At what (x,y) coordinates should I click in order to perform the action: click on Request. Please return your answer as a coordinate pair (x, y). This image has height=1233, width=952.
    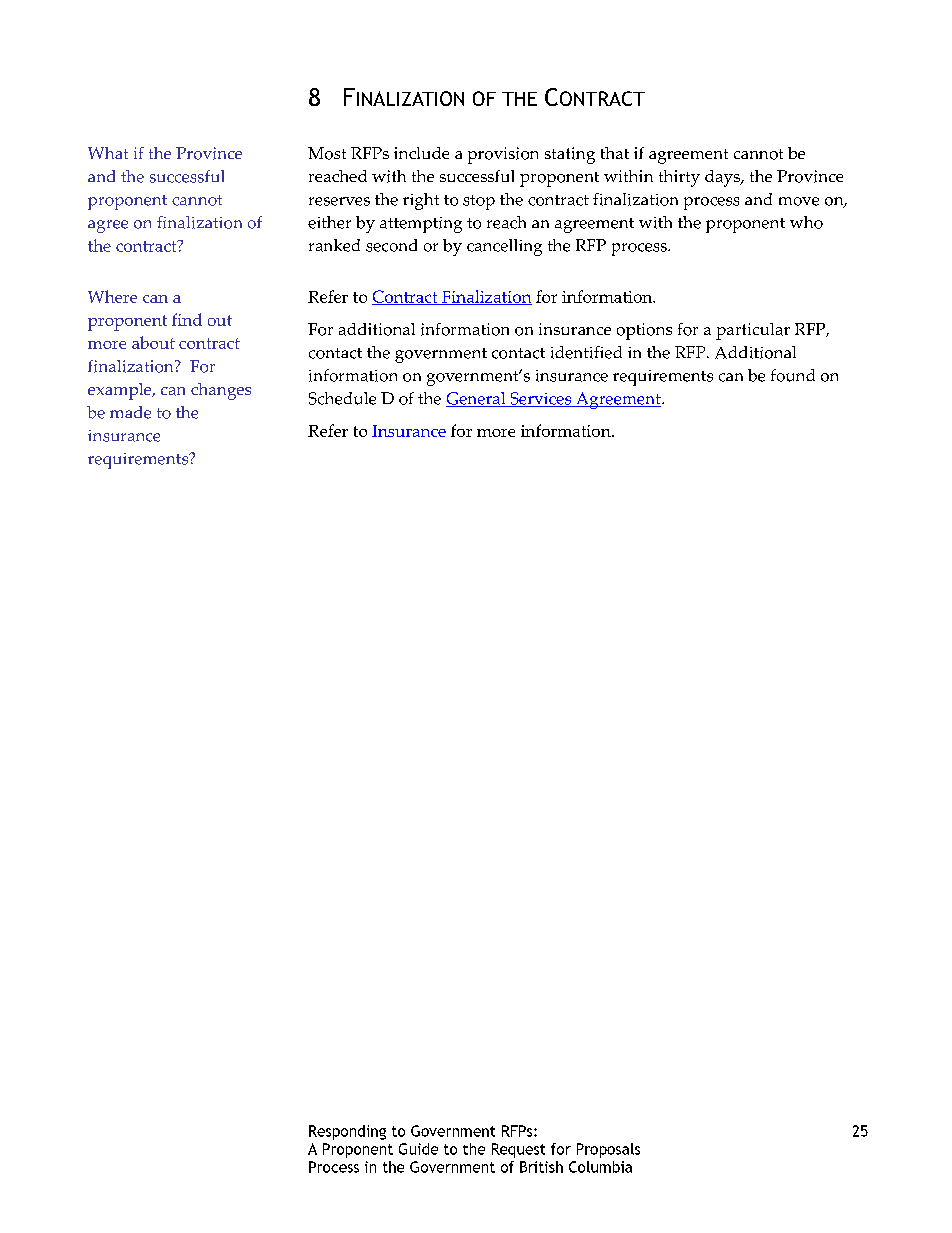
    Looking at the image, I should click on (518, 1150).
